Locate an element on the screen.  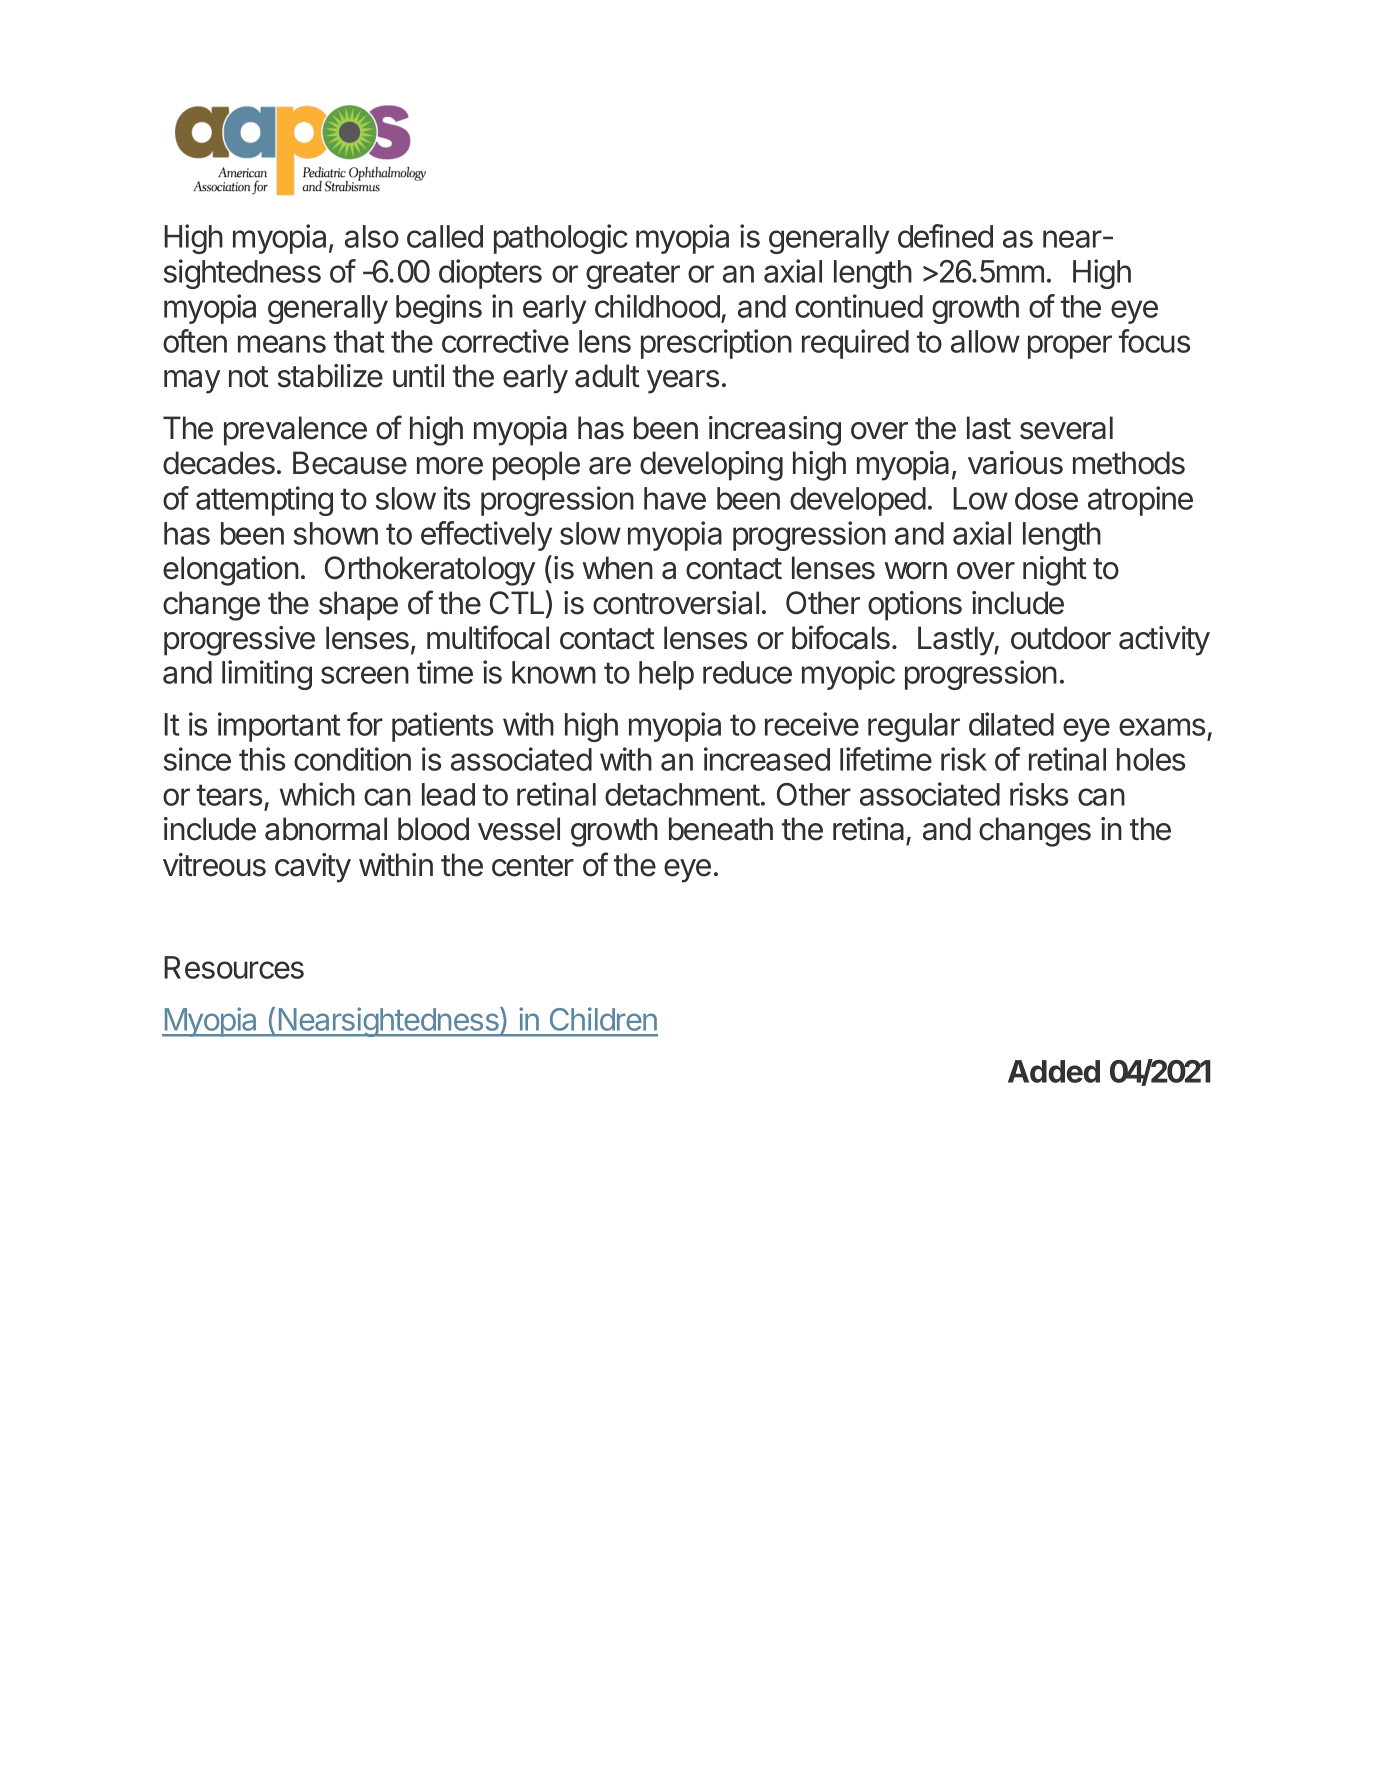
outdoor is located at coordinates (1061, 638).
